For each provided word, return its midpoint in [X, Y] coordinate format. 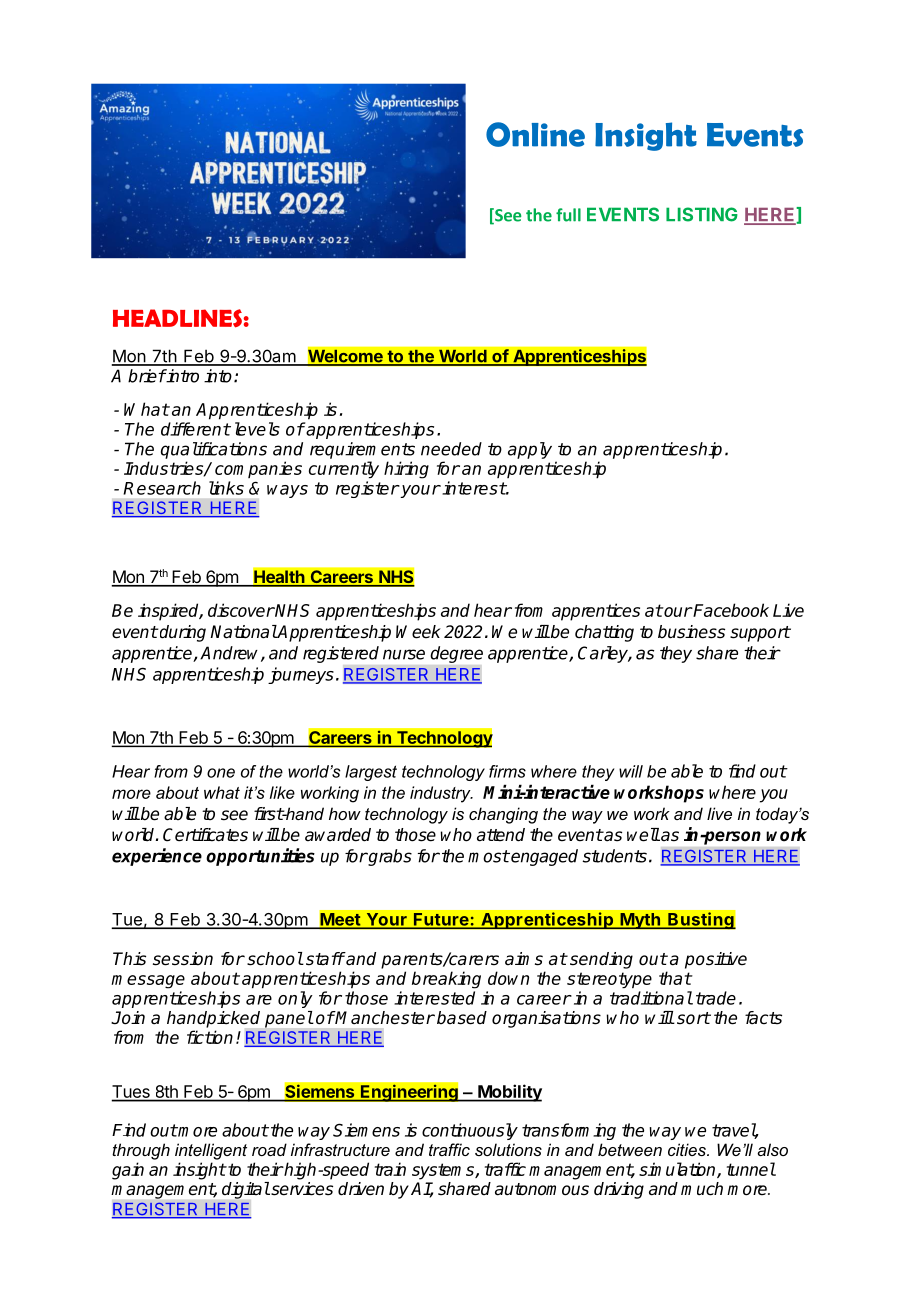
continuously [470, 1131]
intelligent [211, 1151]
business [691, 632]
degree [456, 654]
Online [535, 134]
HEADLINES [177, 318]
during [182, 633]
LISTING [702, 214]
